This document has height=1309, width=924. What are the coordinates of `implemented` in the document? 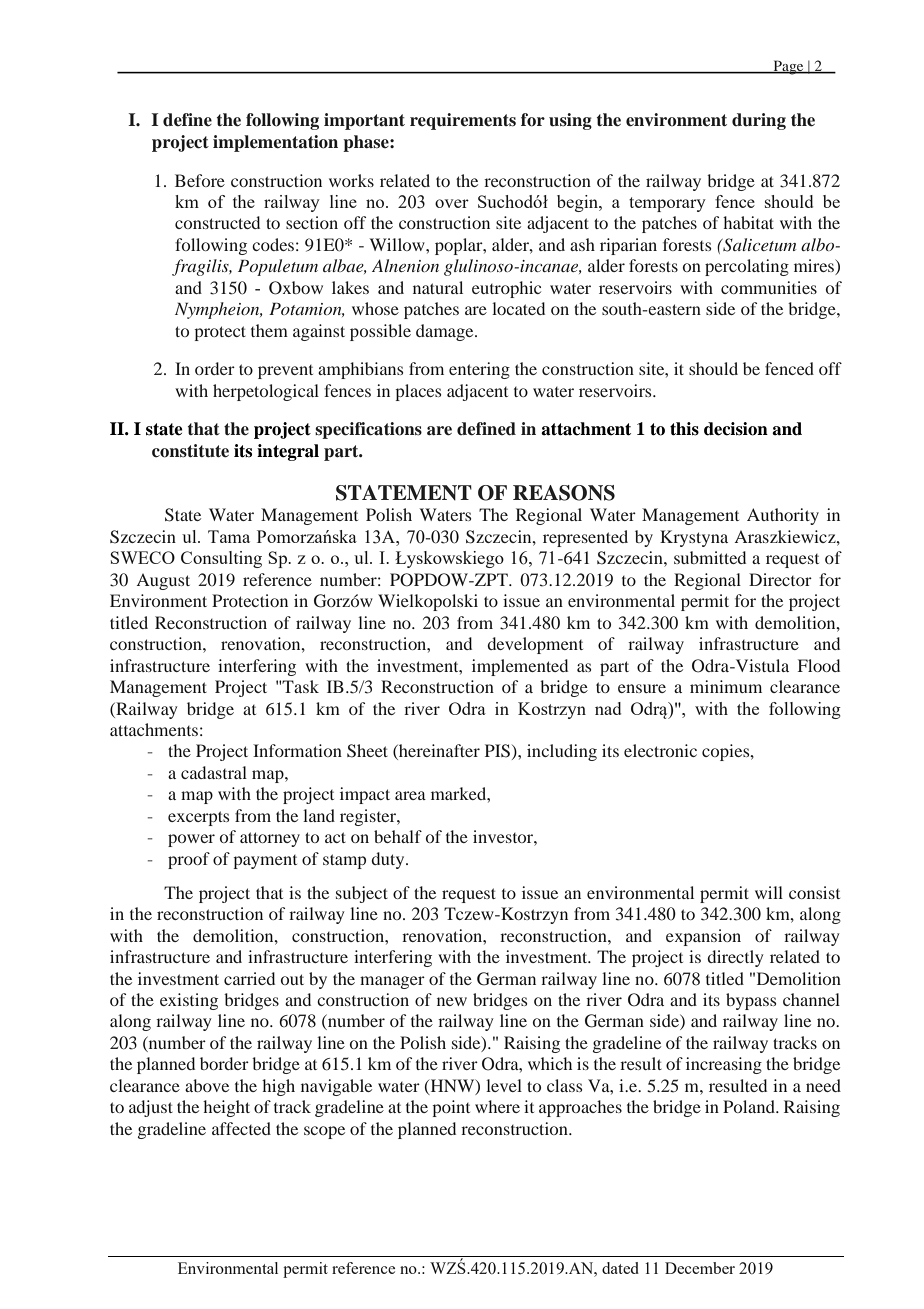 It's located at (520, 667).
